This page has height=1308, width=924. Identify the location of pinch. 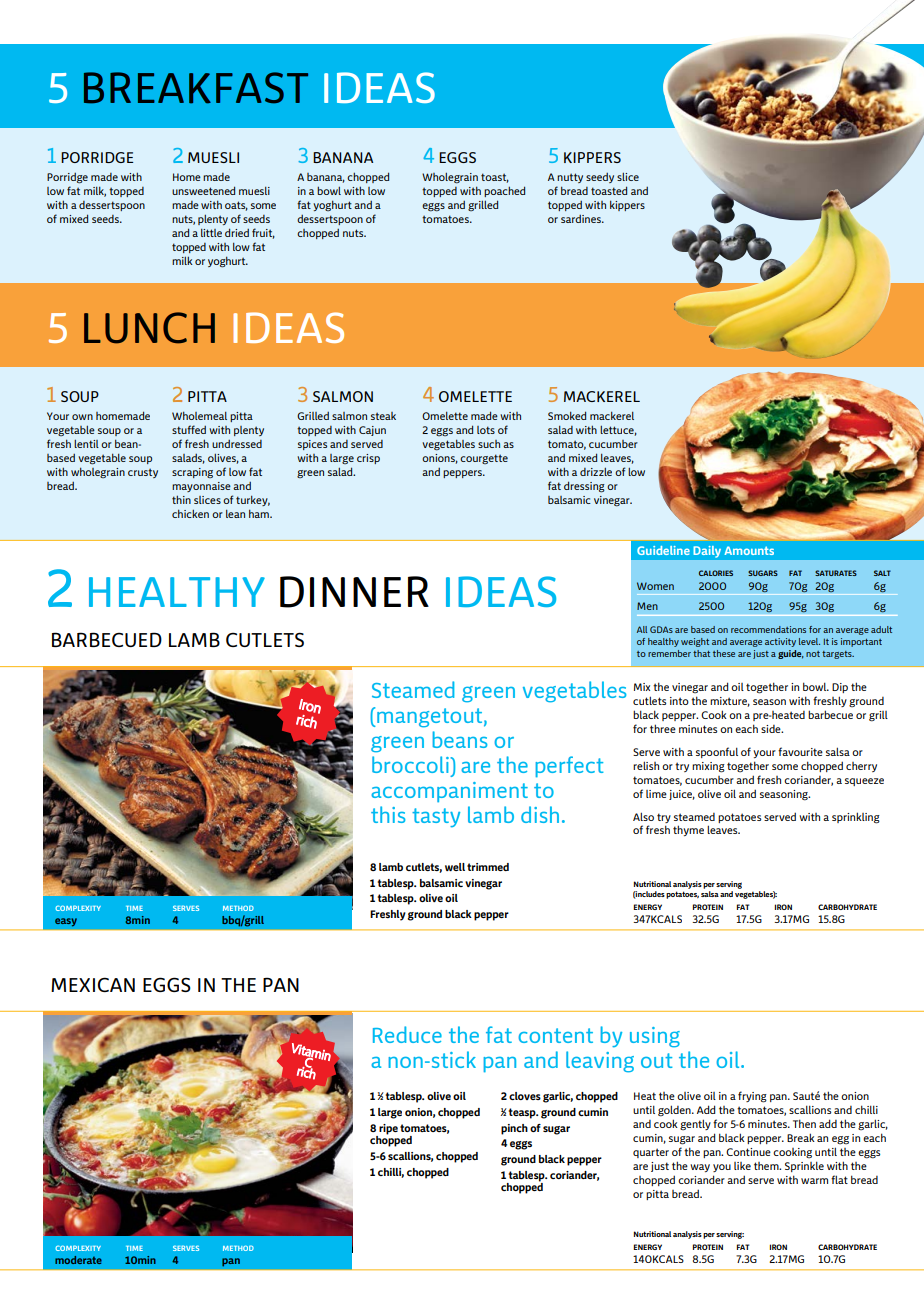
(514, 1129).
